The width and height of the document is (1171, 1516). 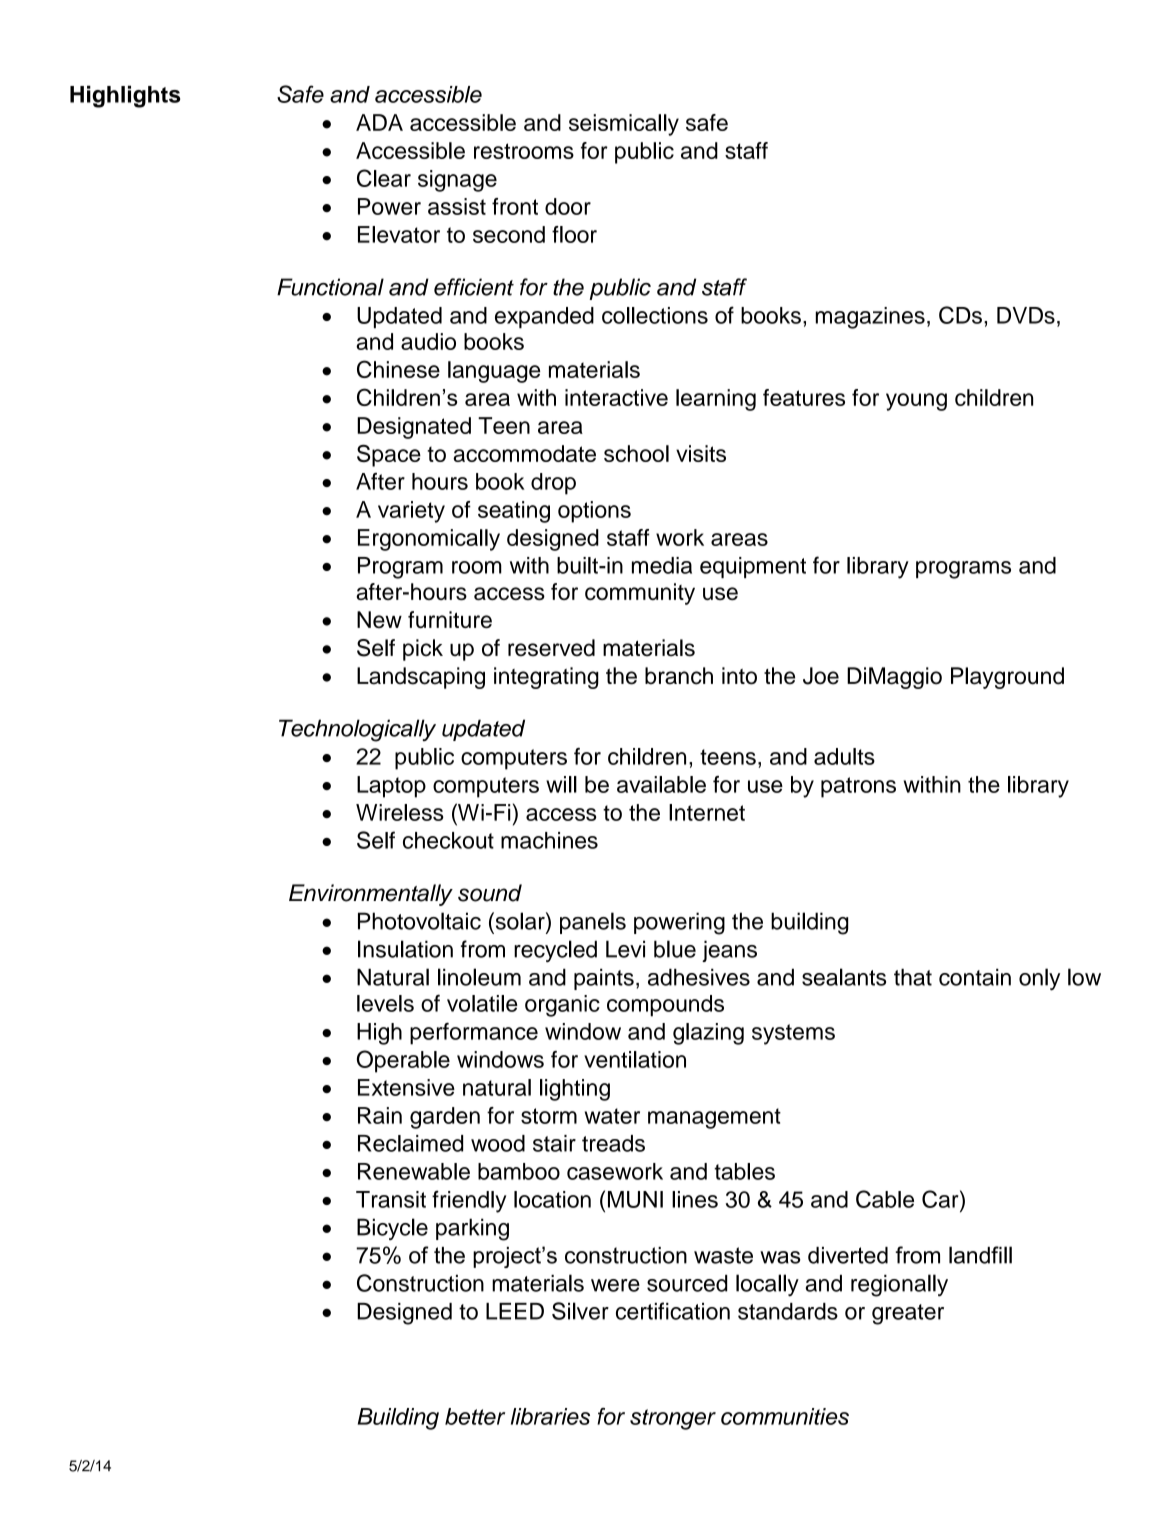 What do you see at coordinates (1007, 678) in the document?
I see `Playground` at bounding box center [1007, 678].
